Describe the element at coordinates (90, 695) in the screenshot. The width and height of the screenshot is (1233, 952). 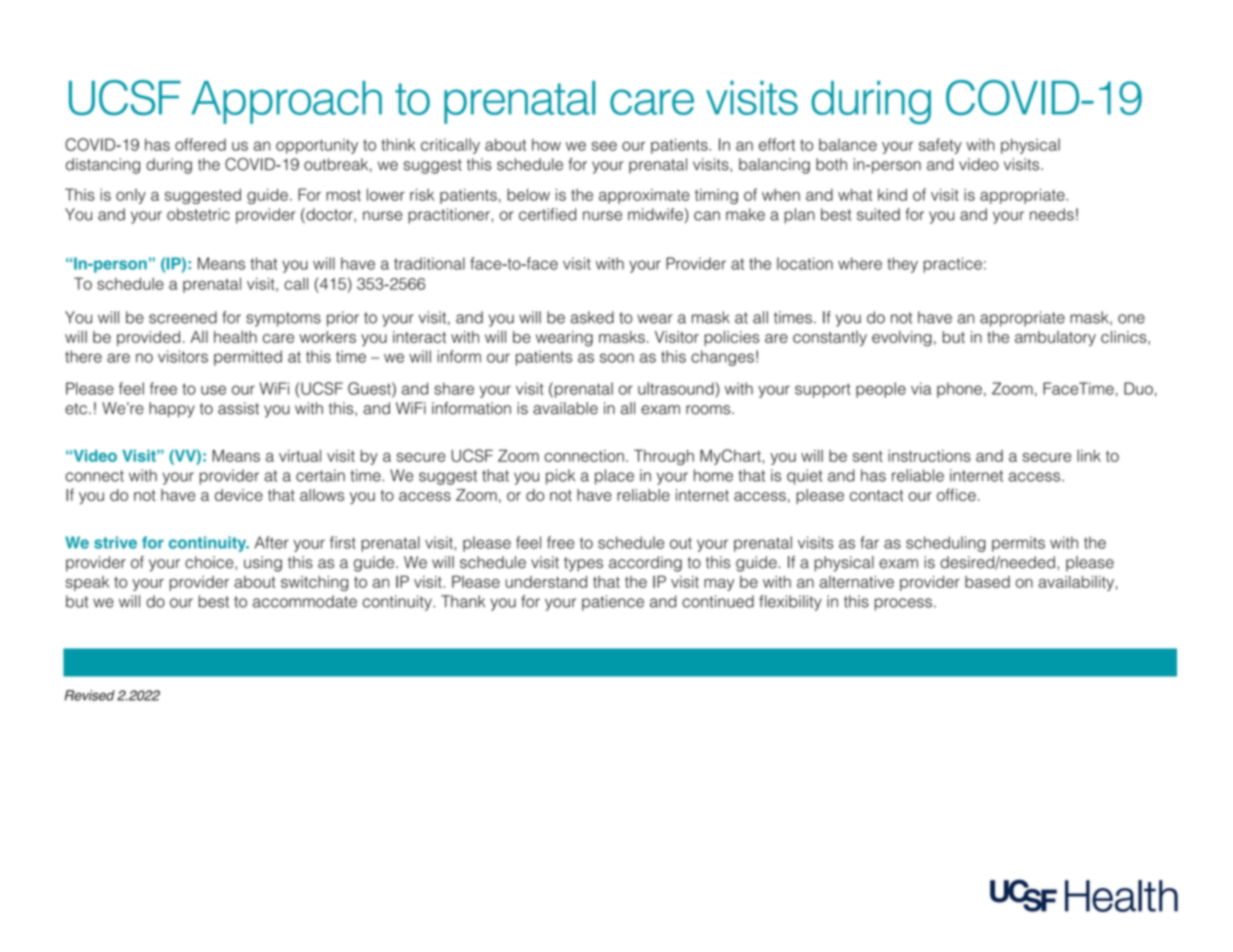
I see `Revised` at that location.
